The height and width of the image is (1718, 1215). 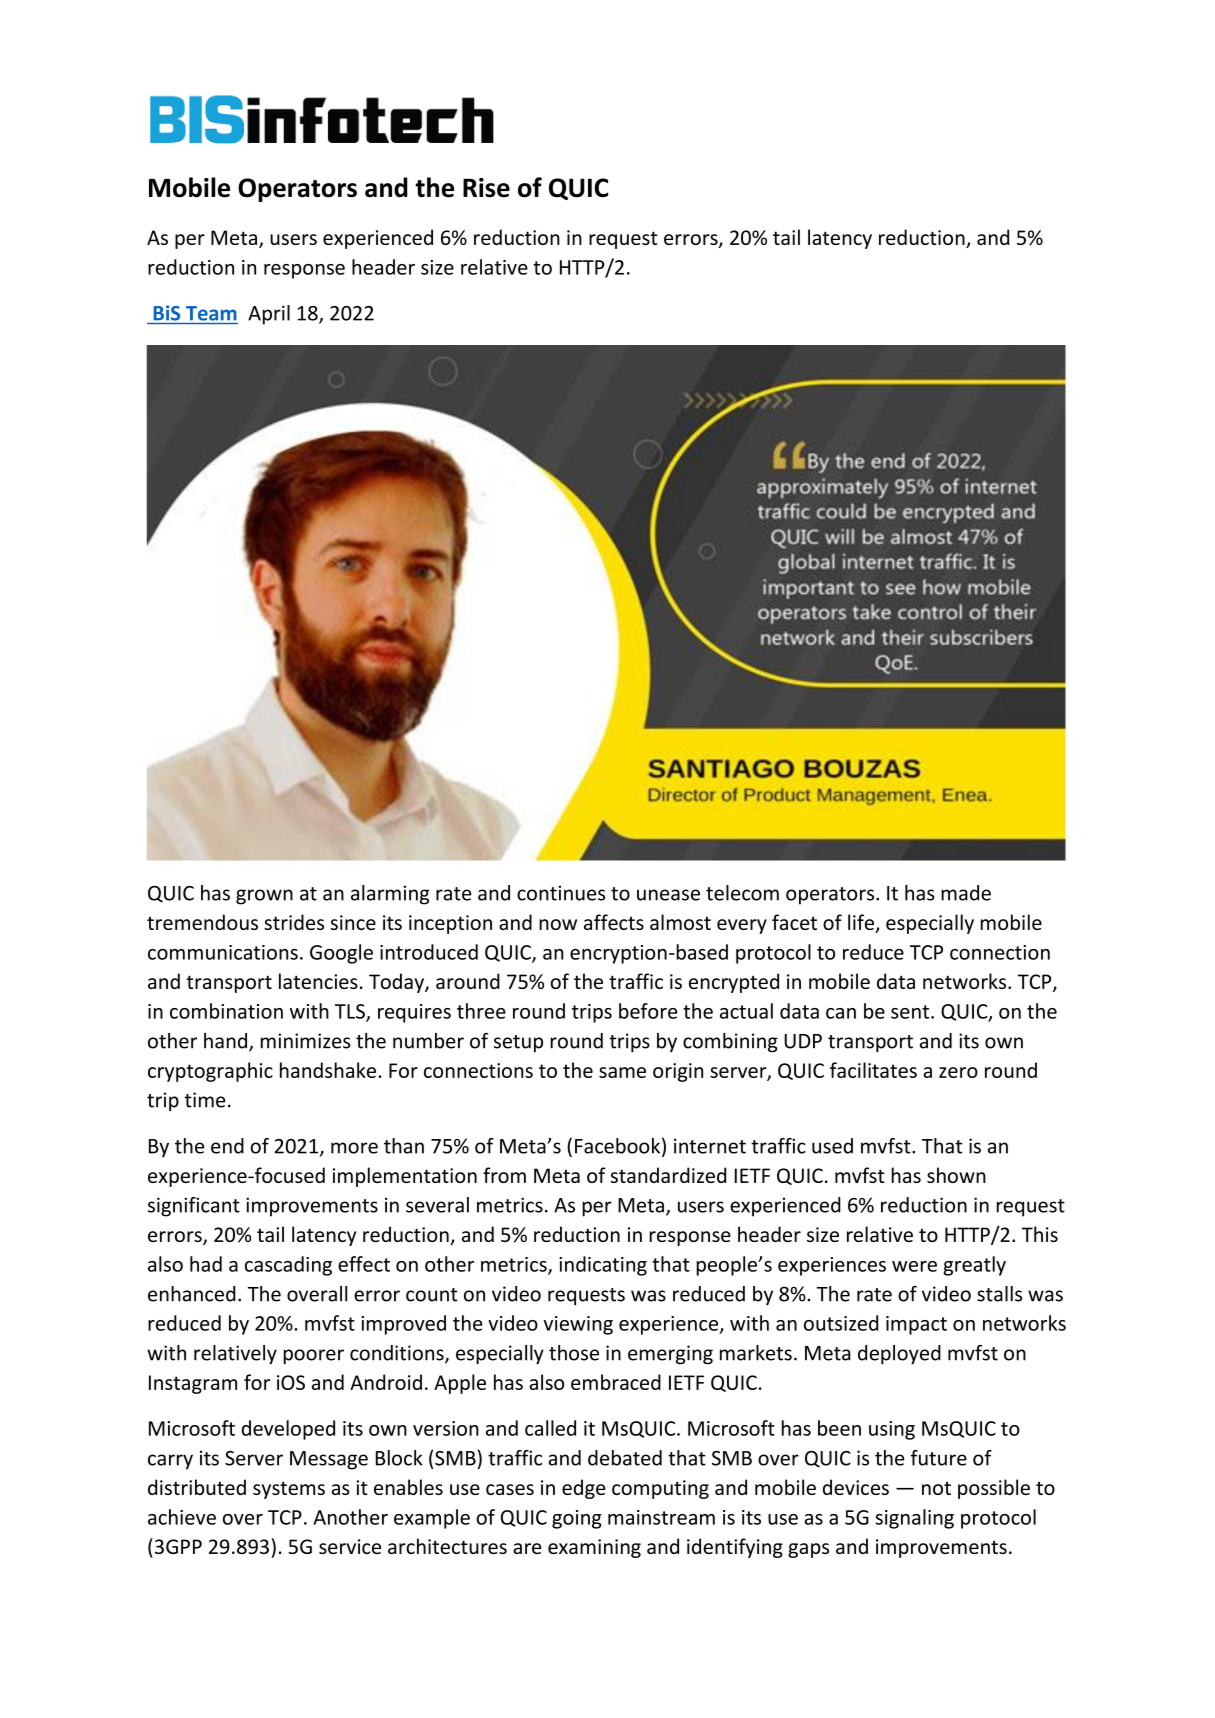 I want to click on systems, so click(x=289, y=1490).
